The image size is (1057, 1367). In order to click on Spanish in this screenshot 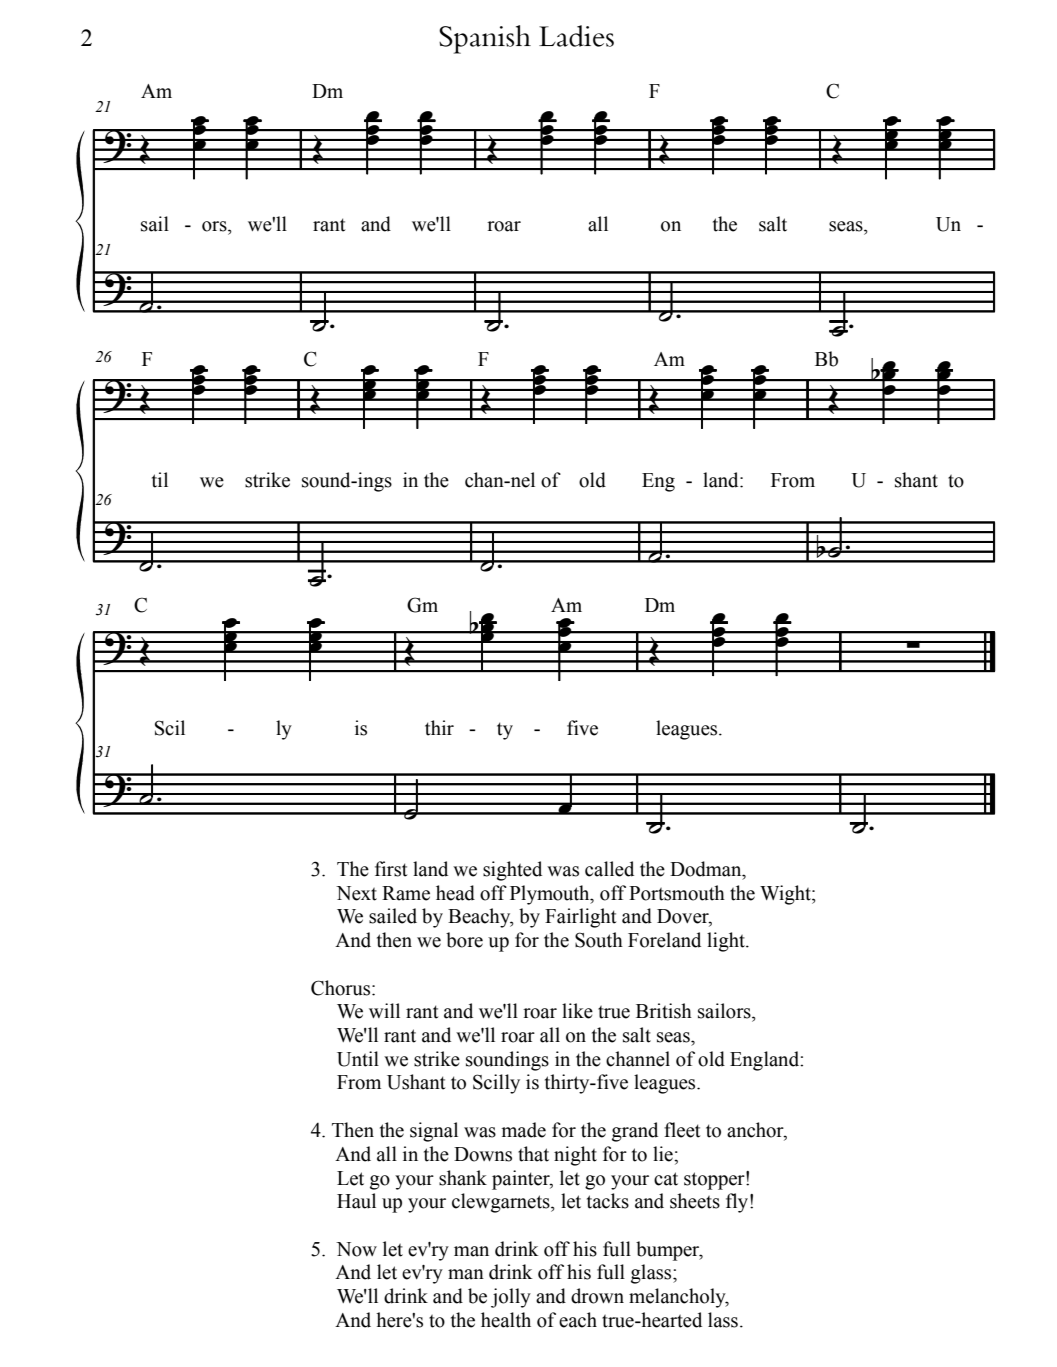, I will do `click(485, 39)`.
